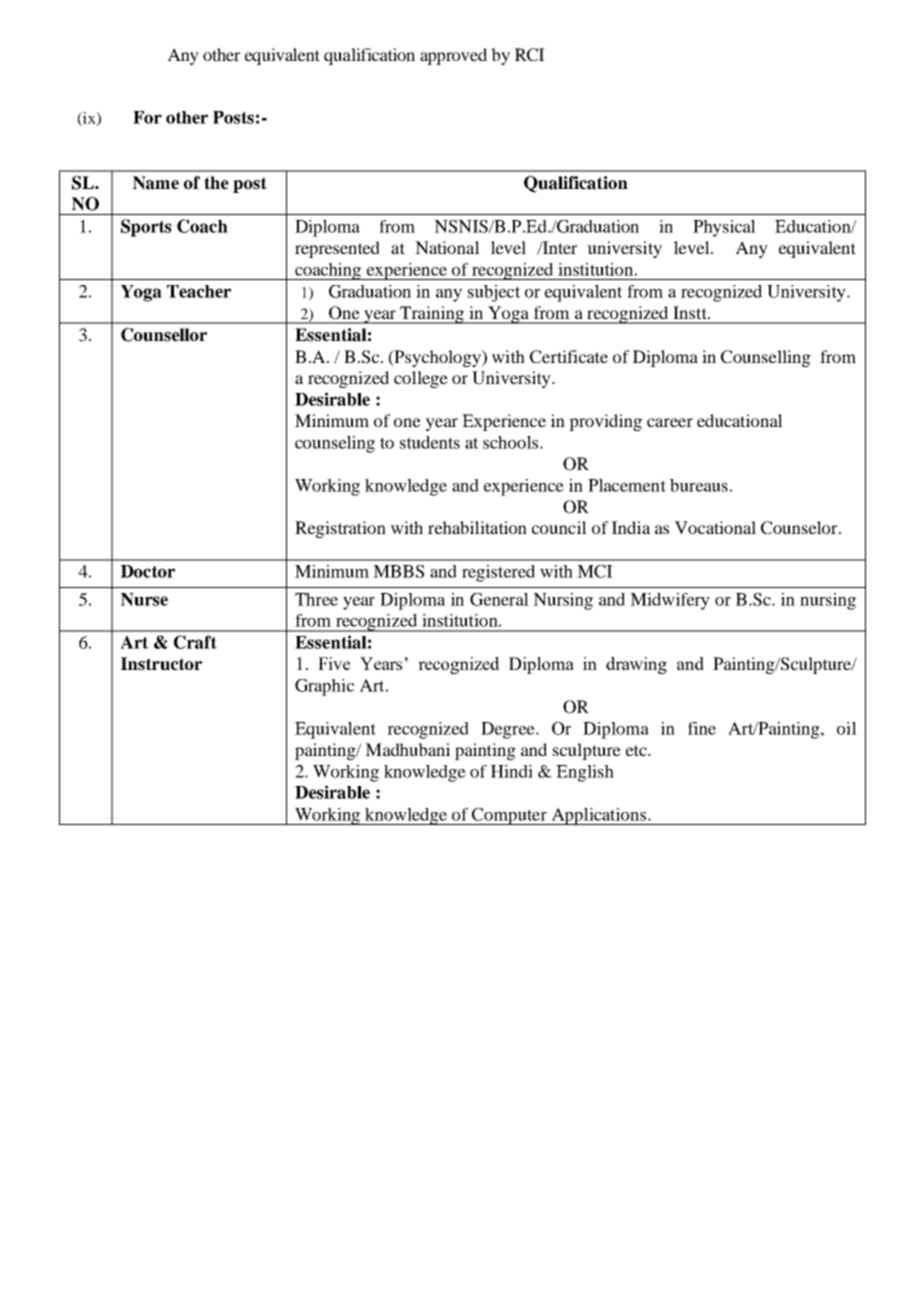 The width and height of the screenshot is (924, 1308). I want to click on Midwifery, so click(670, 601).
